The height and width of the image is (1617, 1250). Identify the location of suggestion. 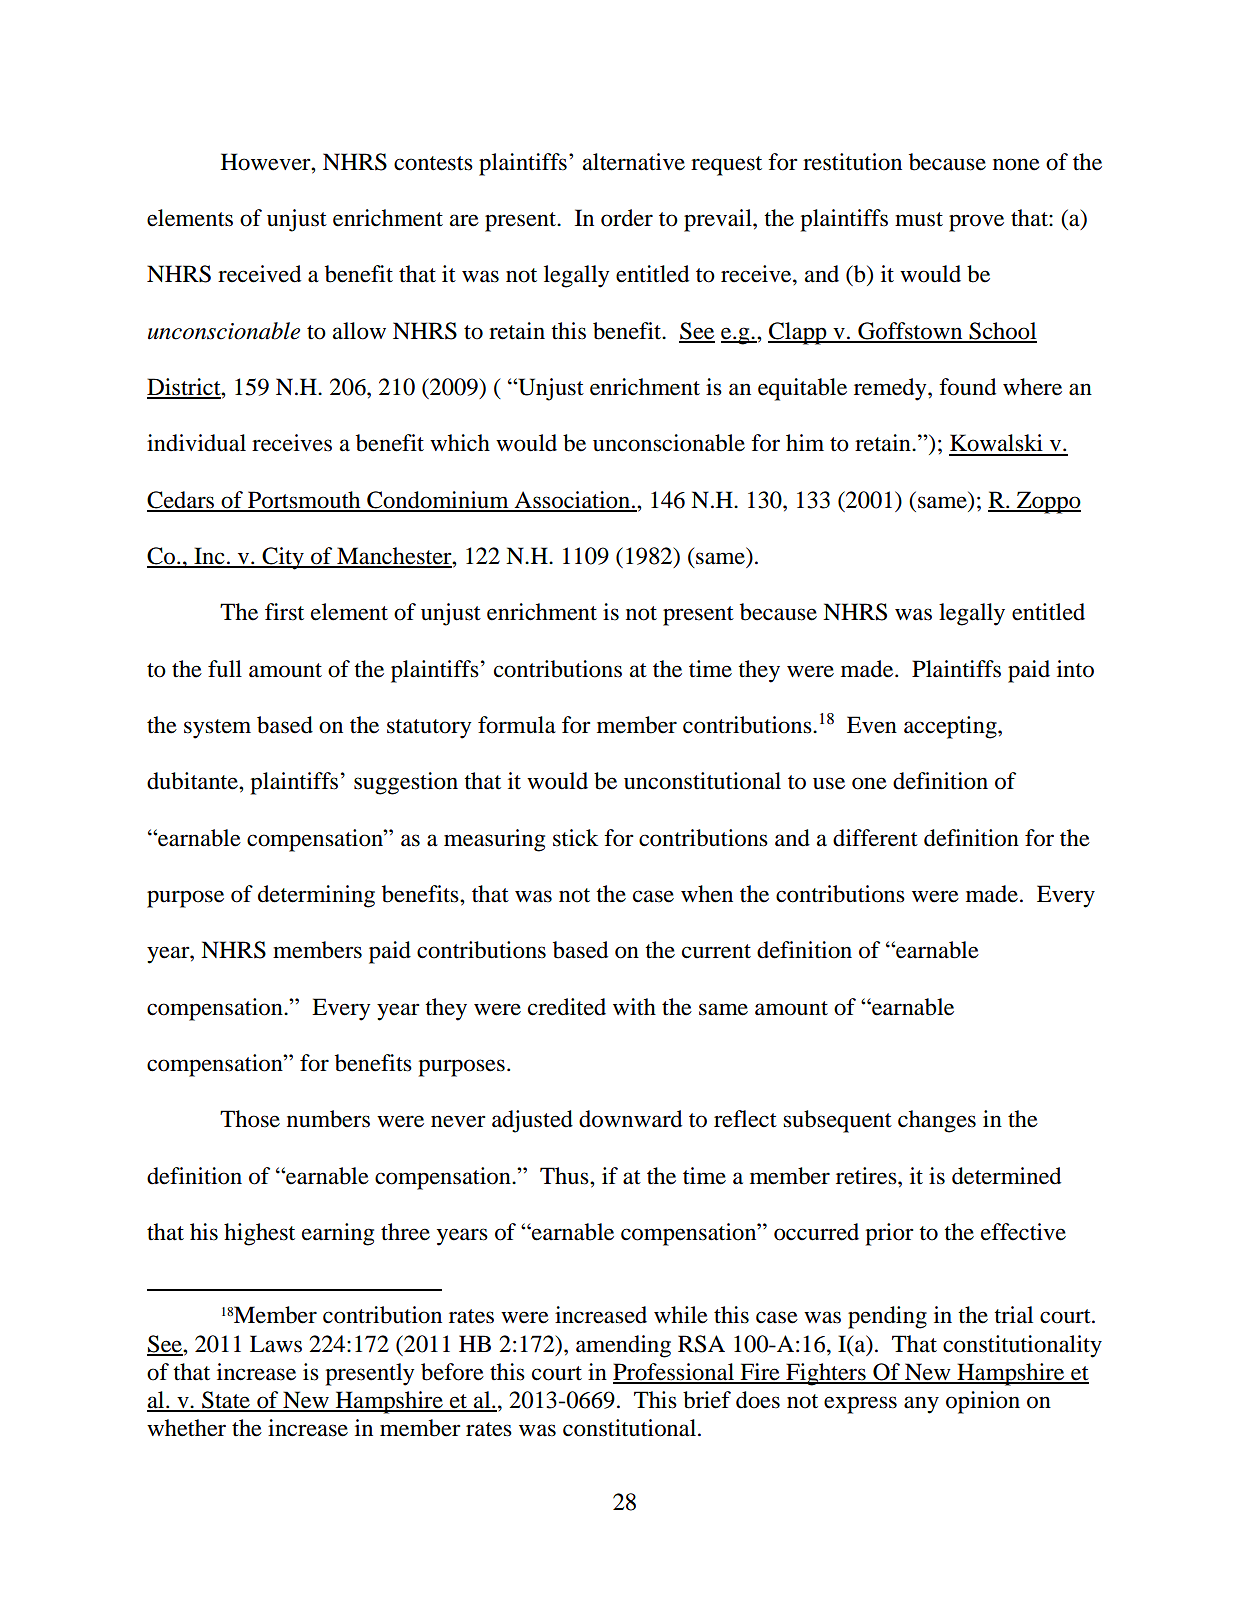
(406, 783).
